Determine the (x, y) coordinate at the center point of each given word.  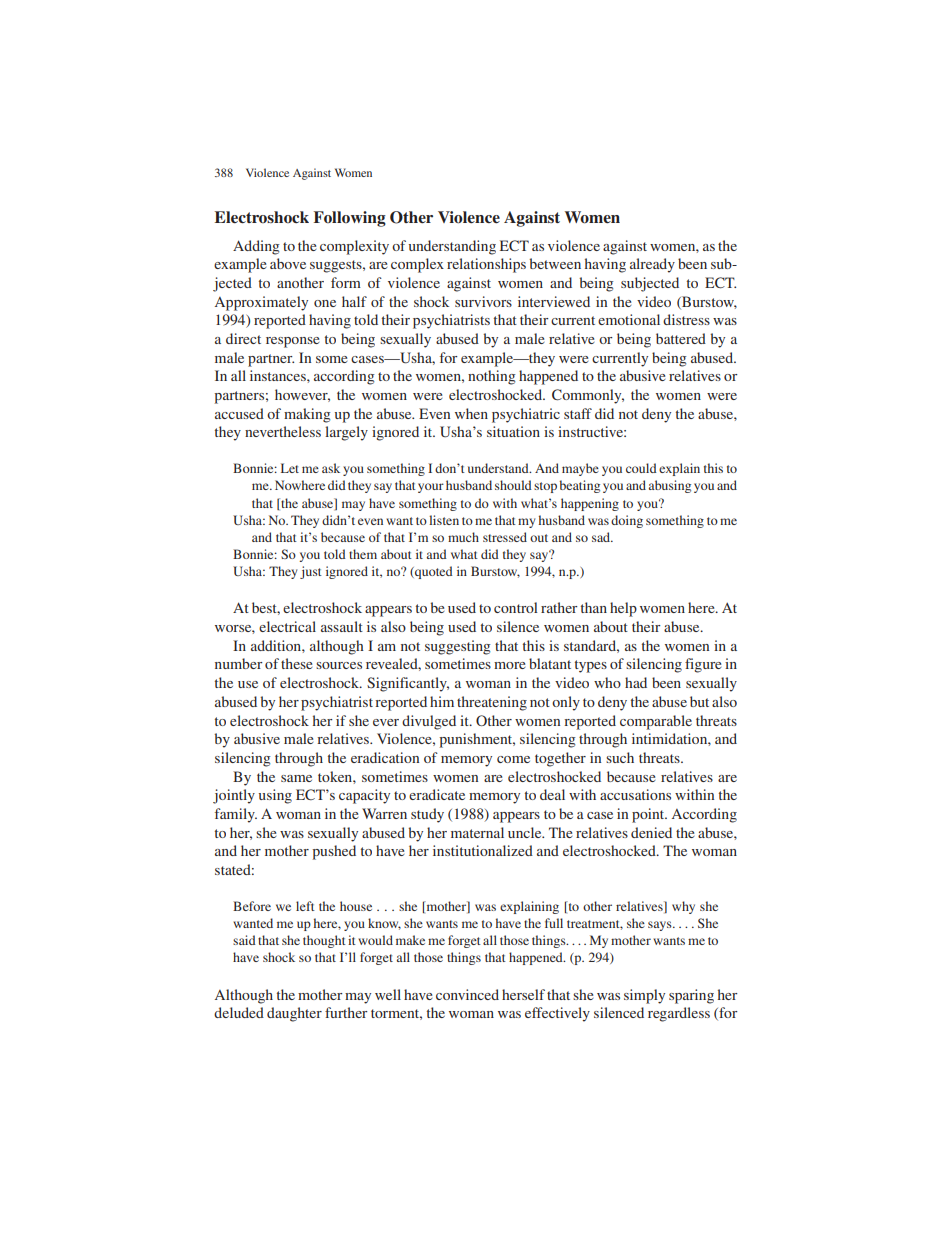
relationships (486, 265)
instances (279, 375)
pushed (334, 852)
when (471, 413)
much (463, 537)
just (311, 572)
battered (681, 338)
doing (627, 521)
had (636, 682)
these (296, 663)
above (288, 263)
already (652, 265)
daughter (294, 1014)
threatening (492, 703)
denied (651, 832)
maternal (477, 832)
